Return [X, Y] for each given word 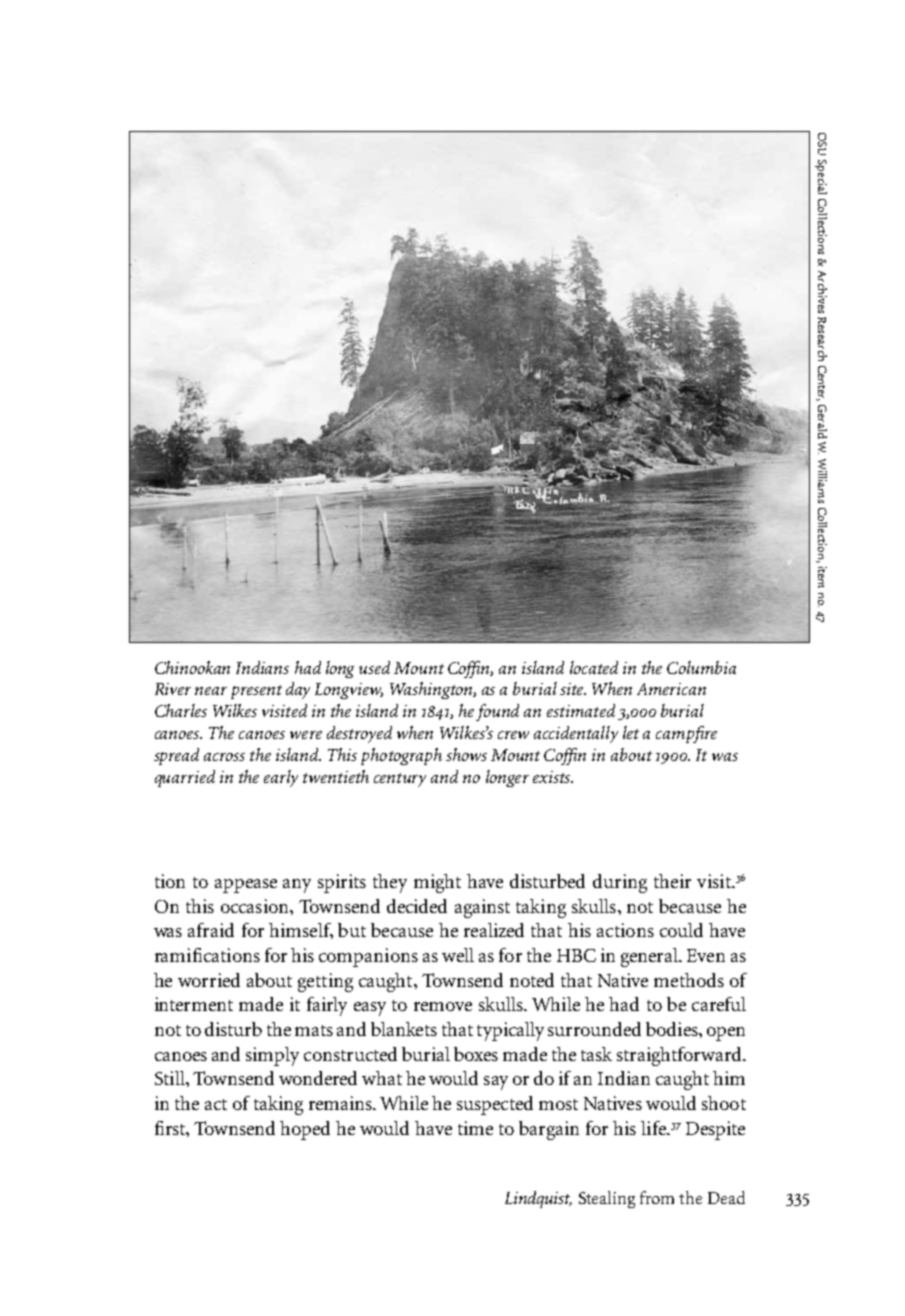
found [497, 712]
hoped [305, 1130]
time [475, 1128]
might [437, 883]
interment [194, 1004]
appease [246, 886]
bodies [673, 1029]
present [256, 692]
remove [443, 1006]
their [672, 881]
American [671, 689]
